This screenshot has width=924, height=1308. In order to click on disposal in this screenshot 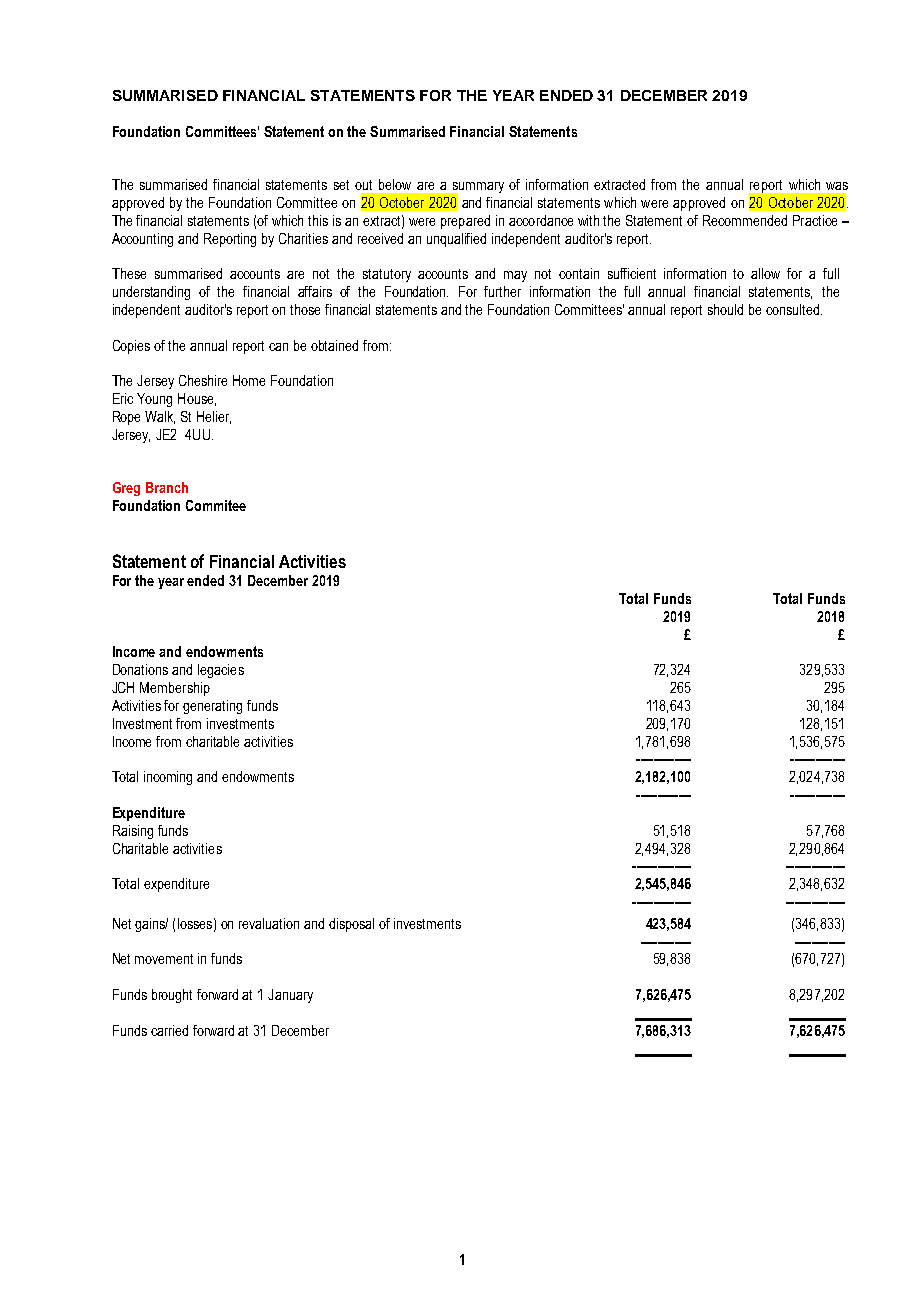, I will do `click(351, 925)`.
